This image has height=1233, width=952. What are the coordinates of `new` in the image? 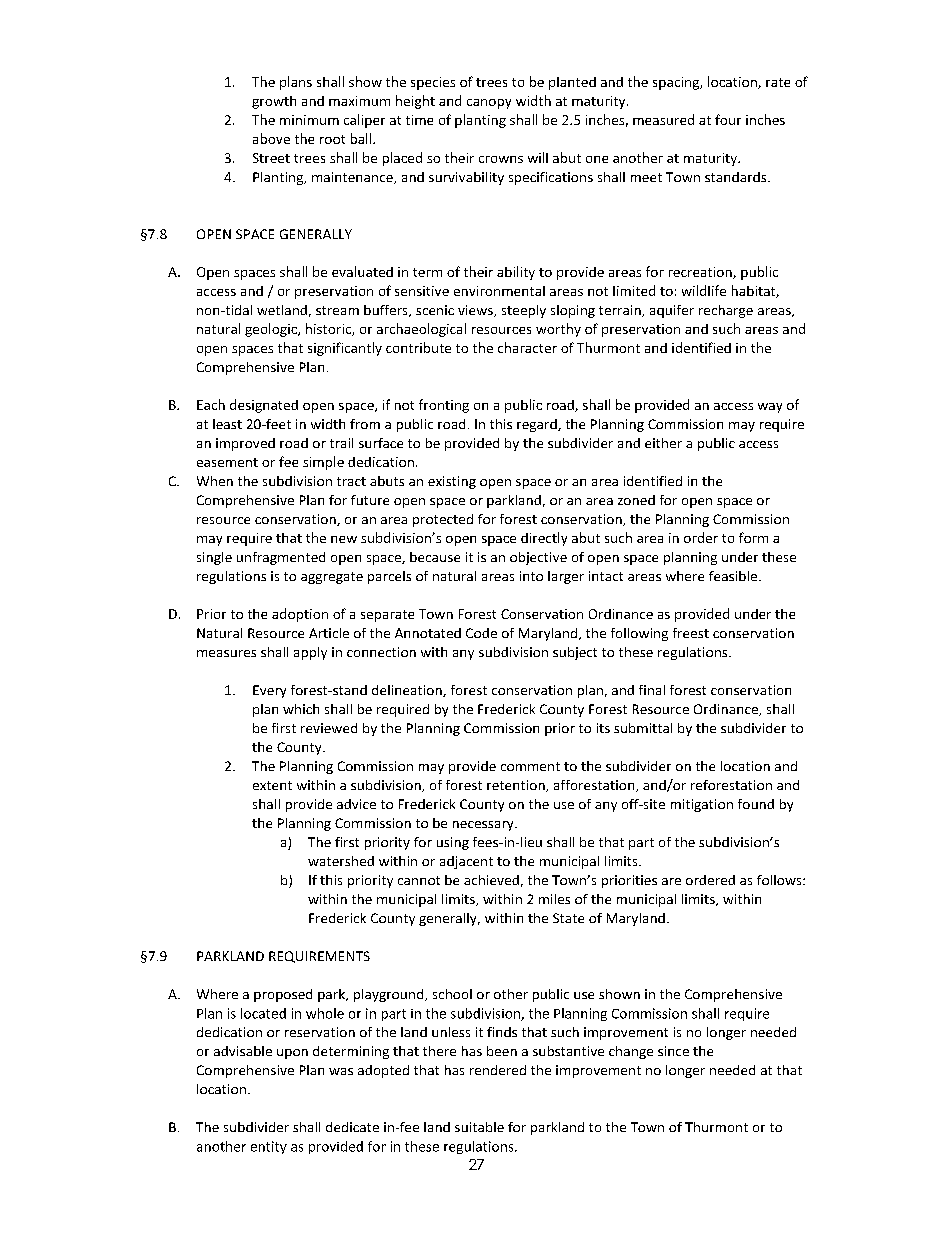 It's located at (344, 539).
